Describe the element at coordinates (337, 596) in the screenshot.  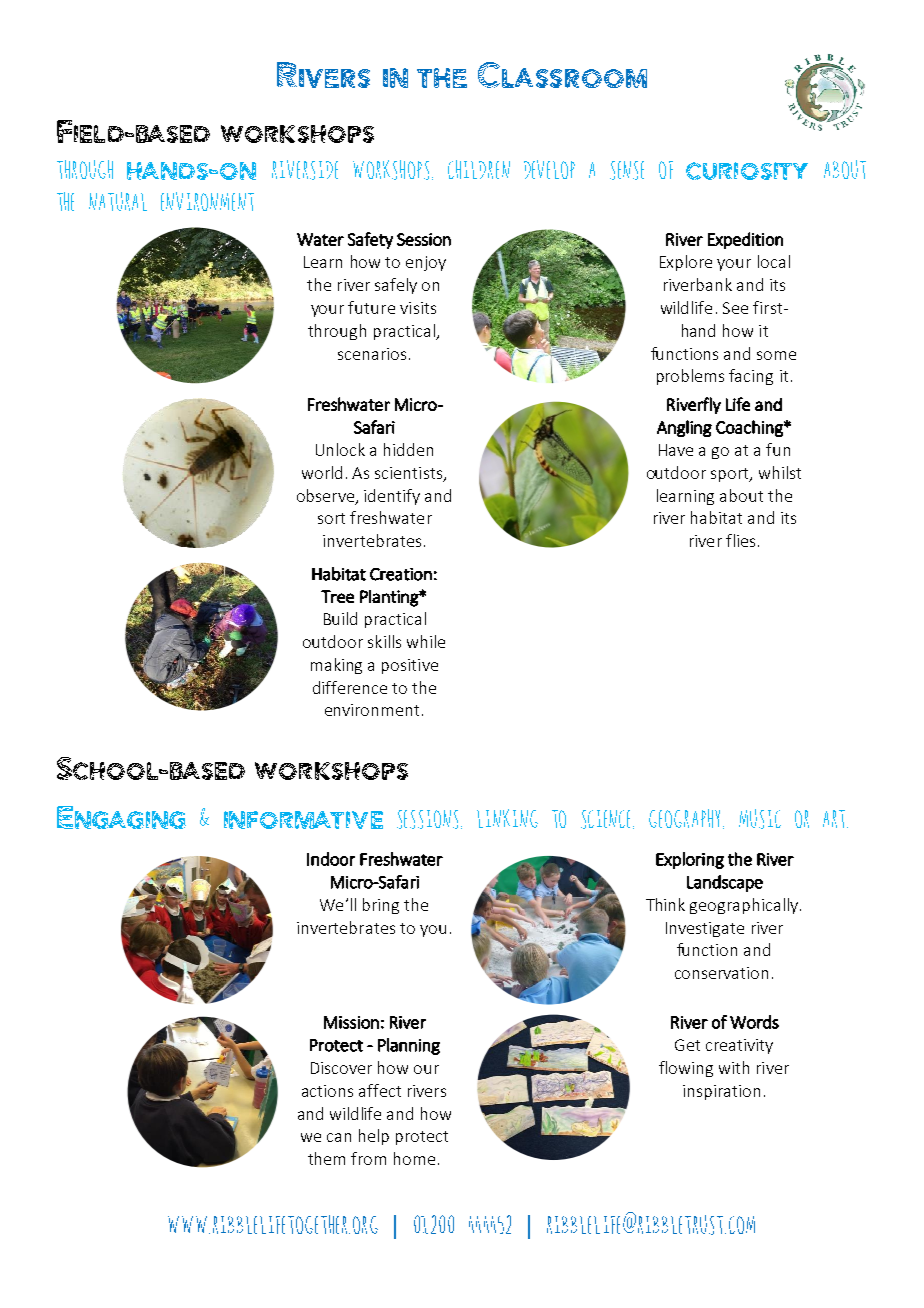
I see `Tree` at that location.
